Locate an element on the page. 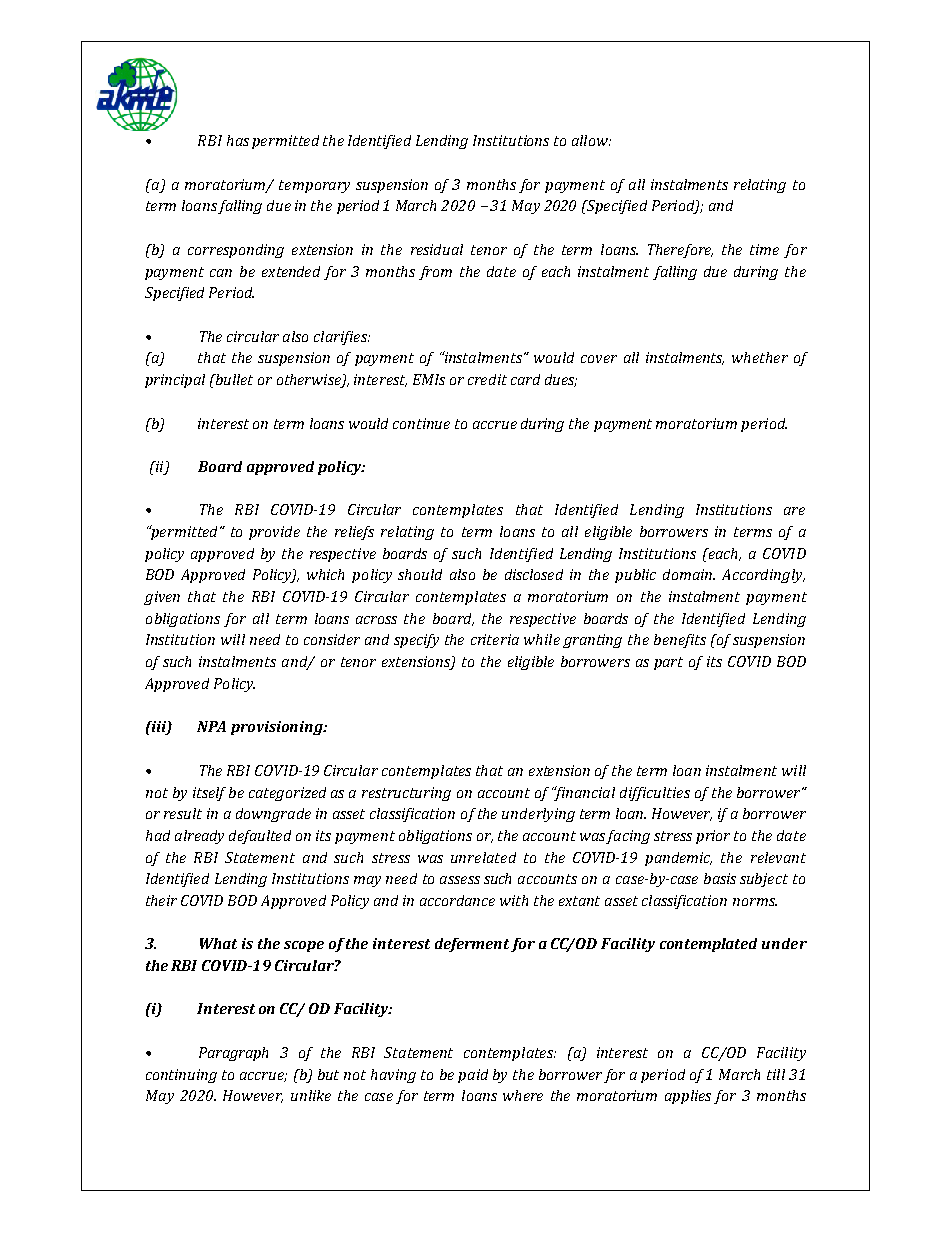 The height and width of the document is (1233, 952). unrelated is located at coordinates (483, 857).
